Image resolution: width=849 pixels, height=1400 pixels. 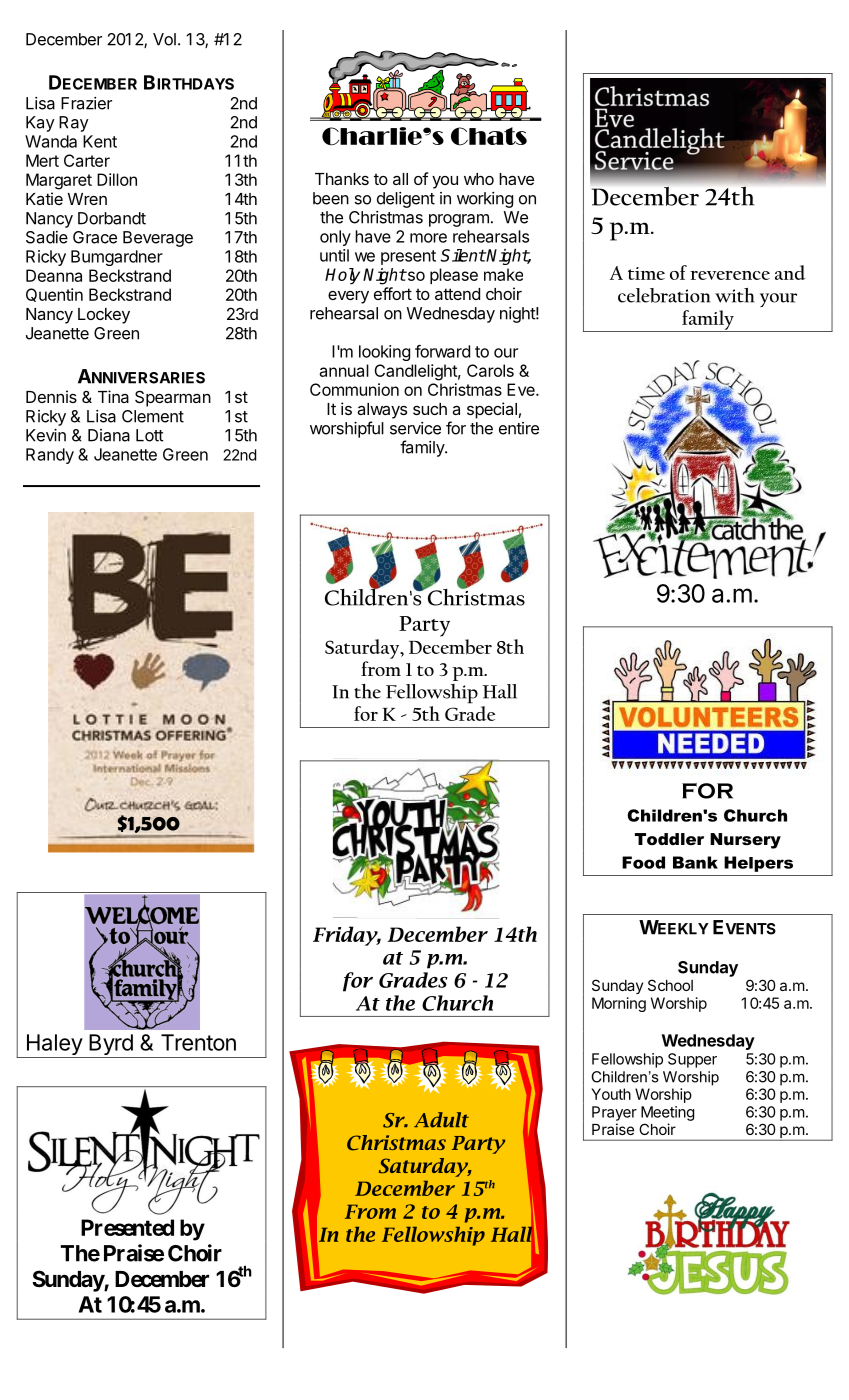 I want to click on Chats, so click(x=489, y=136).
